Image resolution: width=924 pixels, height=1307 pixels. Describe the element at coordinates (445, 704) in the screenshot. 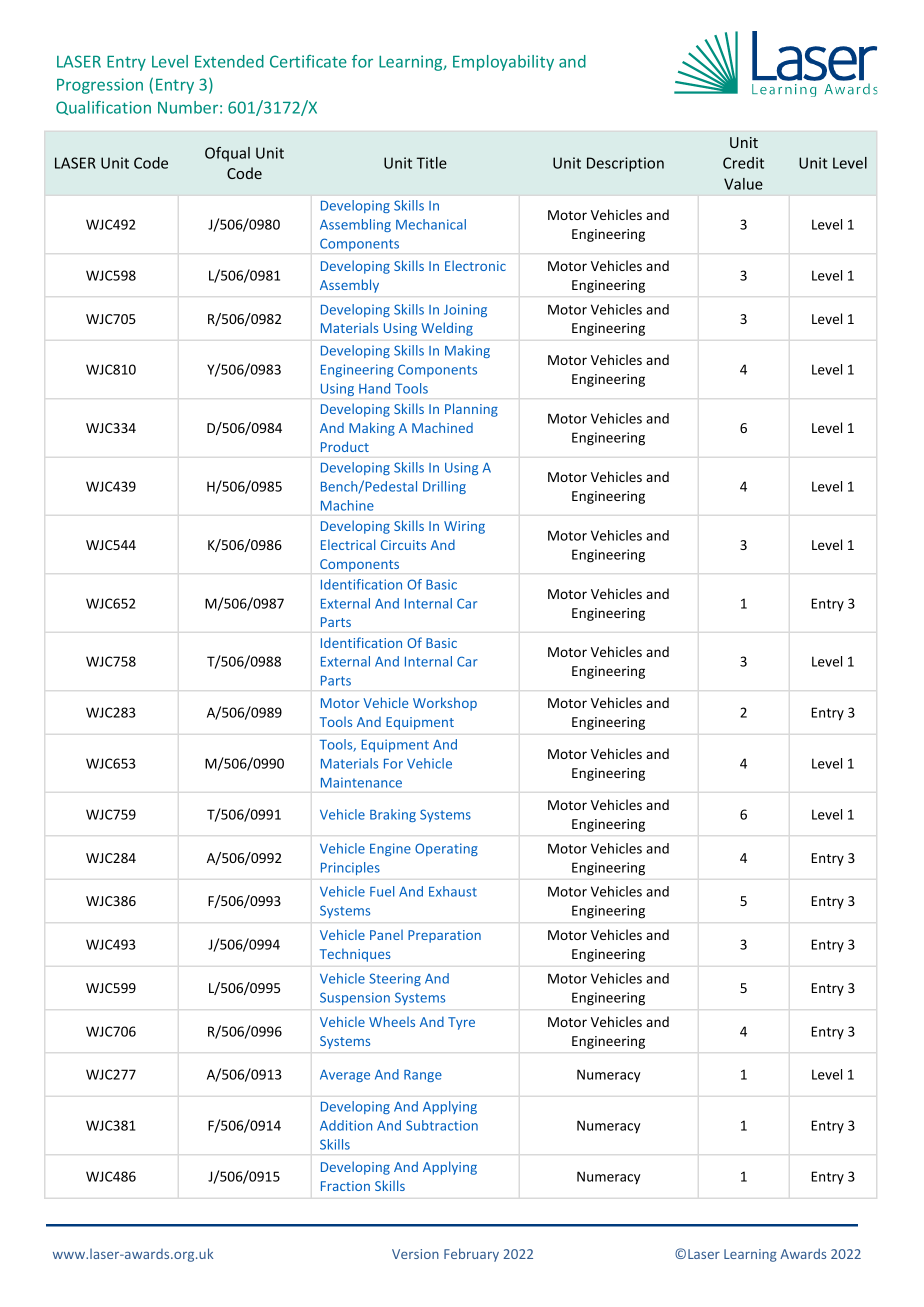

I see `Workshop` at that location.
